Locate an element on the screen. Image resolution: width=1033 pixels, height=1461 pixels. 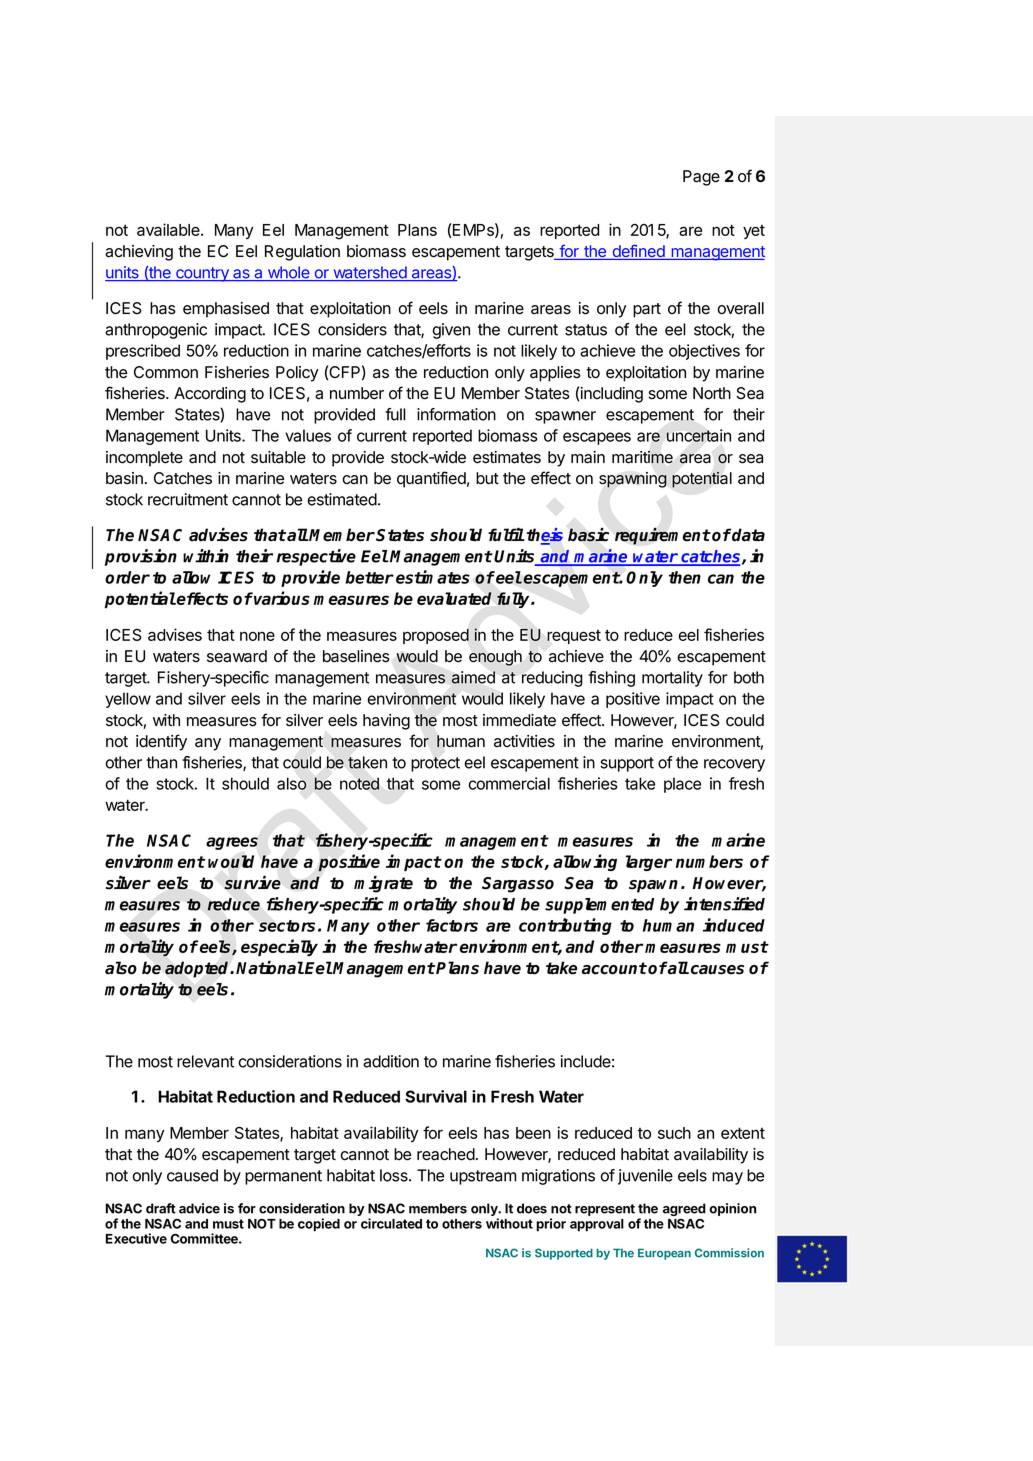
factors is located at coordinates (452, 925).
